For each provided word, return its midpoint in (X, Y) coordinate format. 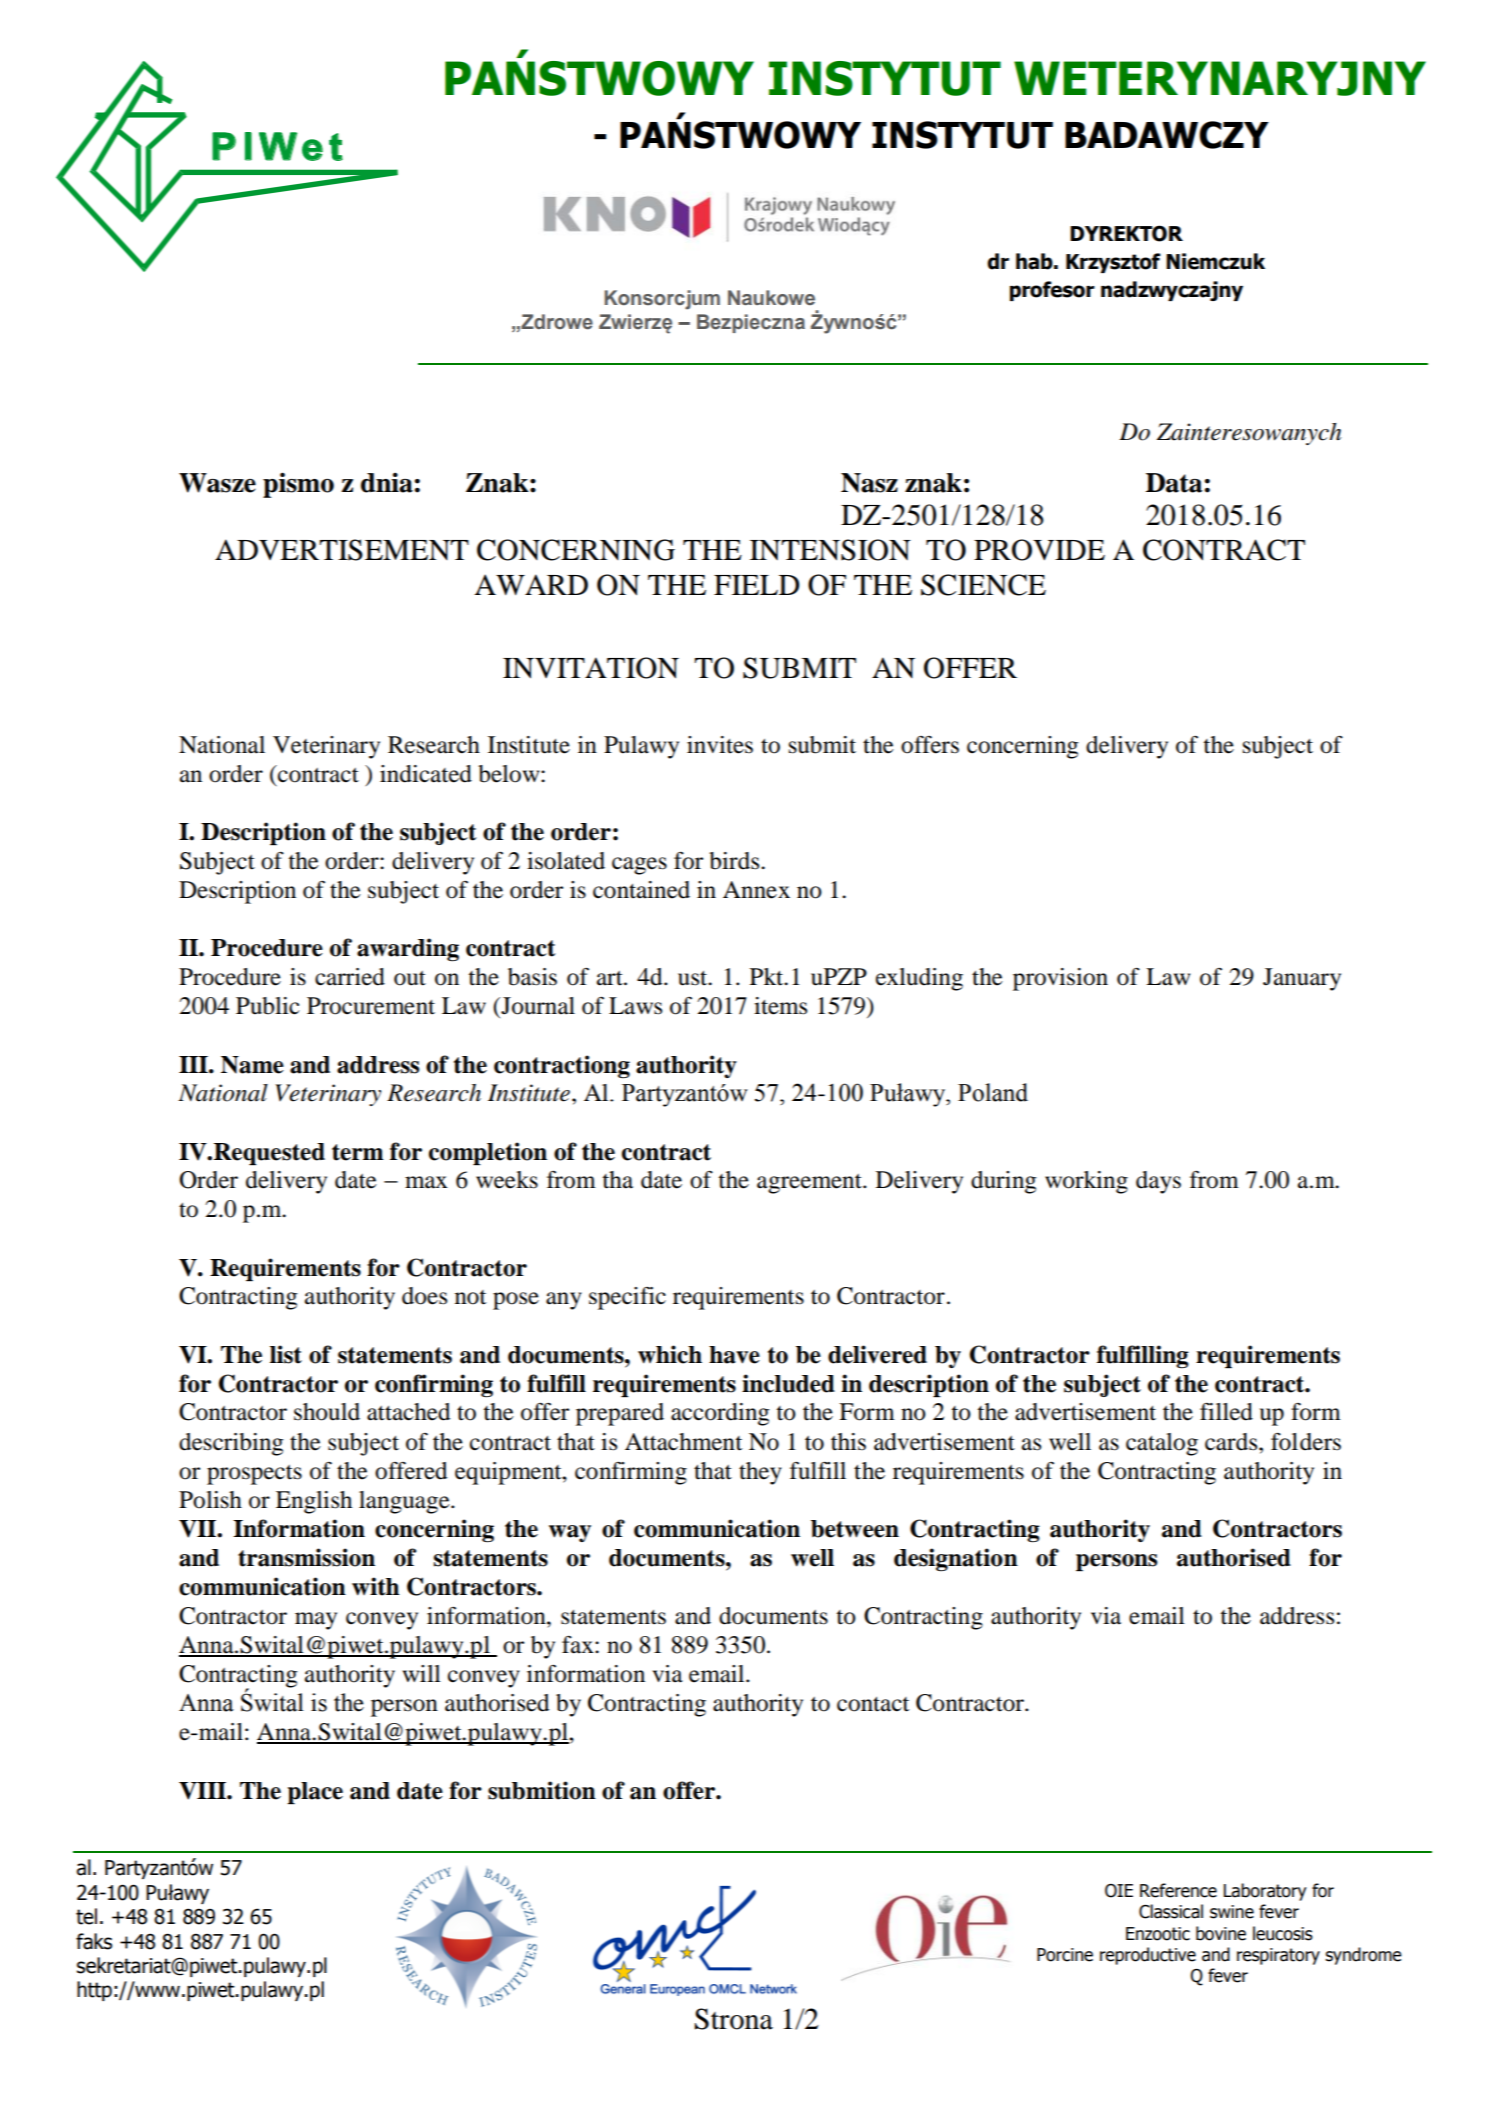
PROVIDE (1039, 550)
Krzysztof (1113, 263)
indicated (426, 774)
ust (694, 978)
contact (873, 1704)
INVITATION (591, 668)
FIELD (756, 585)
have (734, 1355)
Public (268, 1006)
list (286, 1354)
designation (956, 1560)
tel (86, 1916)
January (1302, 979)
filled (1226, 1412)
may (316, 1621)
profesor (1052, 291)
